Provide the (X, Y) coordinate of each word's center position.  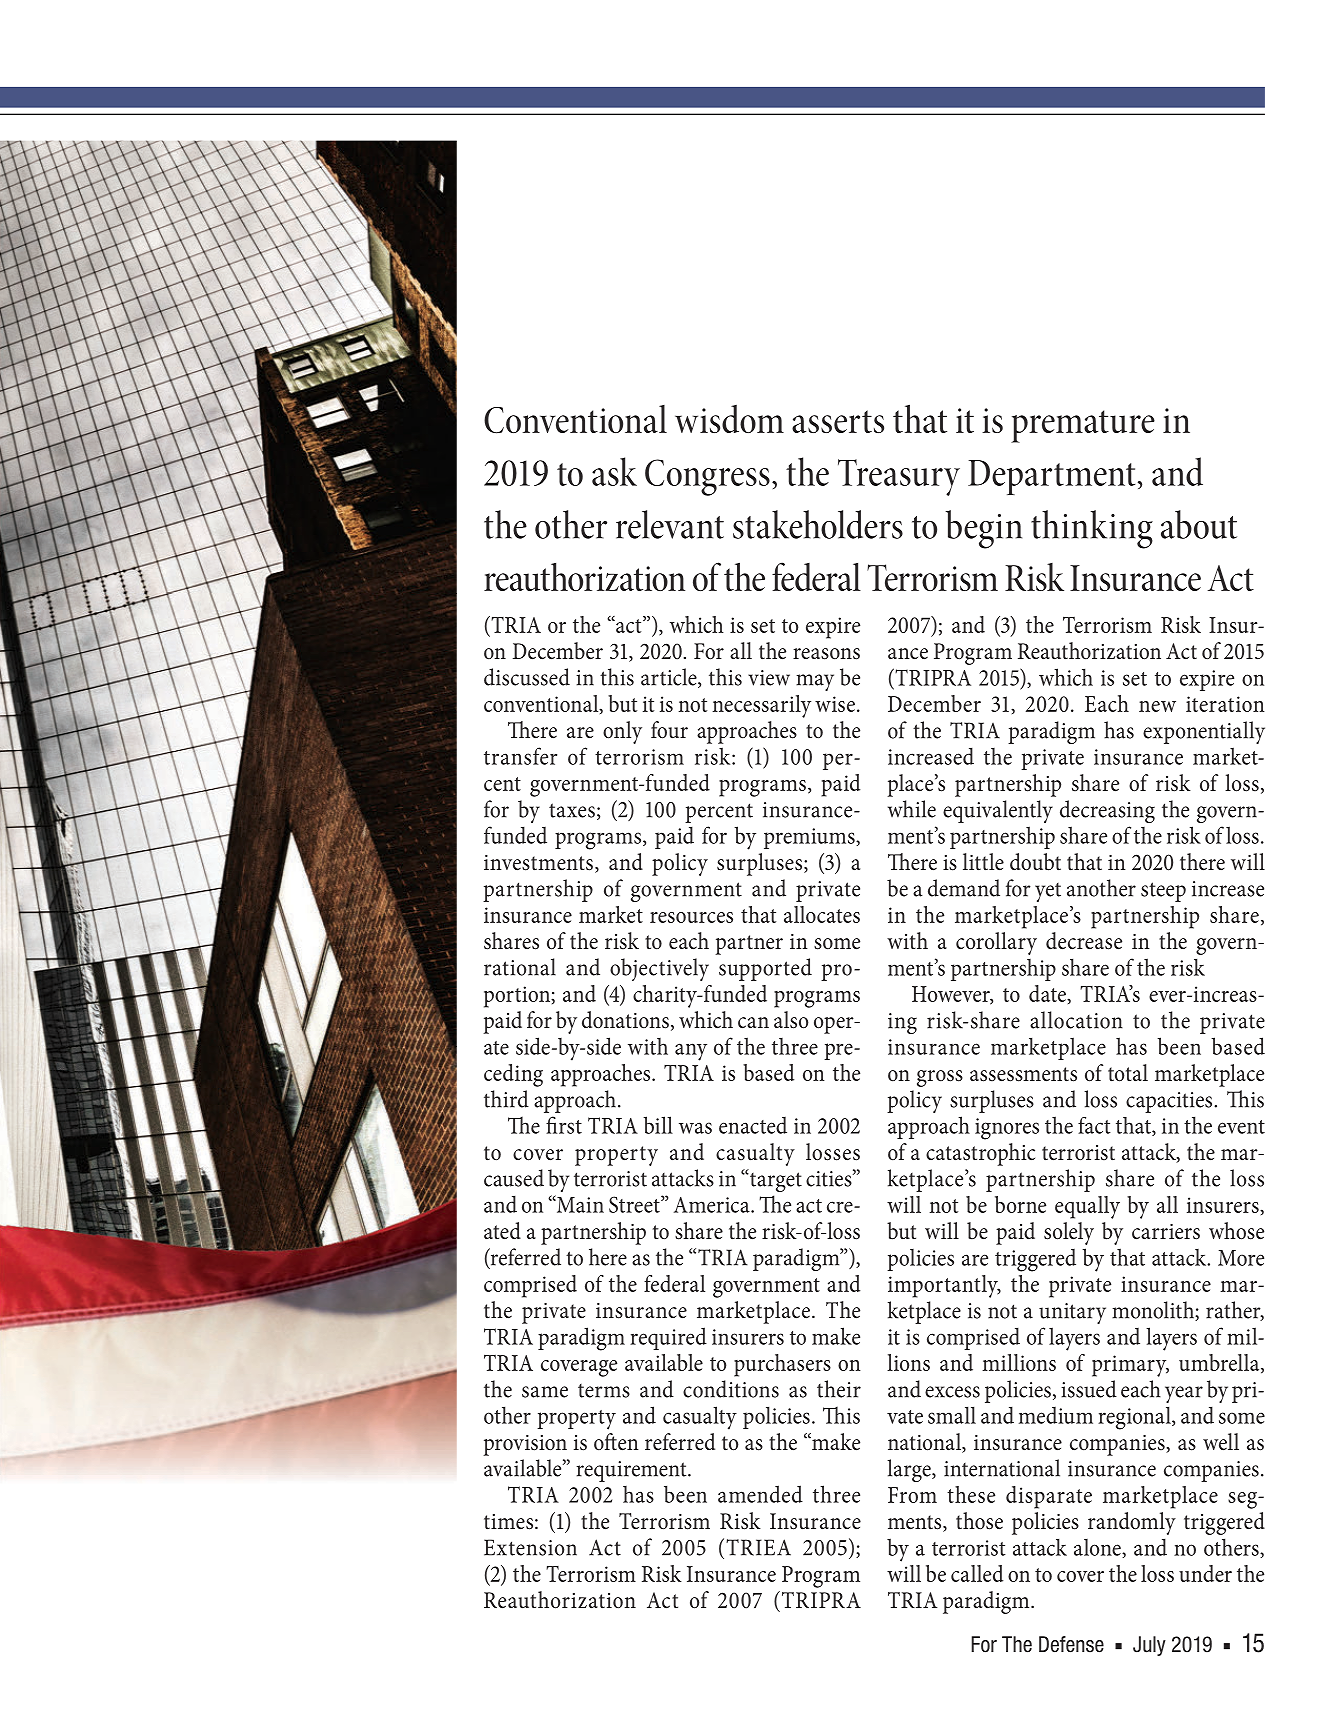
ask (614, 471)
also (791, 1020)
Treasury (899, 477)
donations (625, 1020)
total (1128, 1073)
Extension (530, 1547)
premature (1083, 426)
